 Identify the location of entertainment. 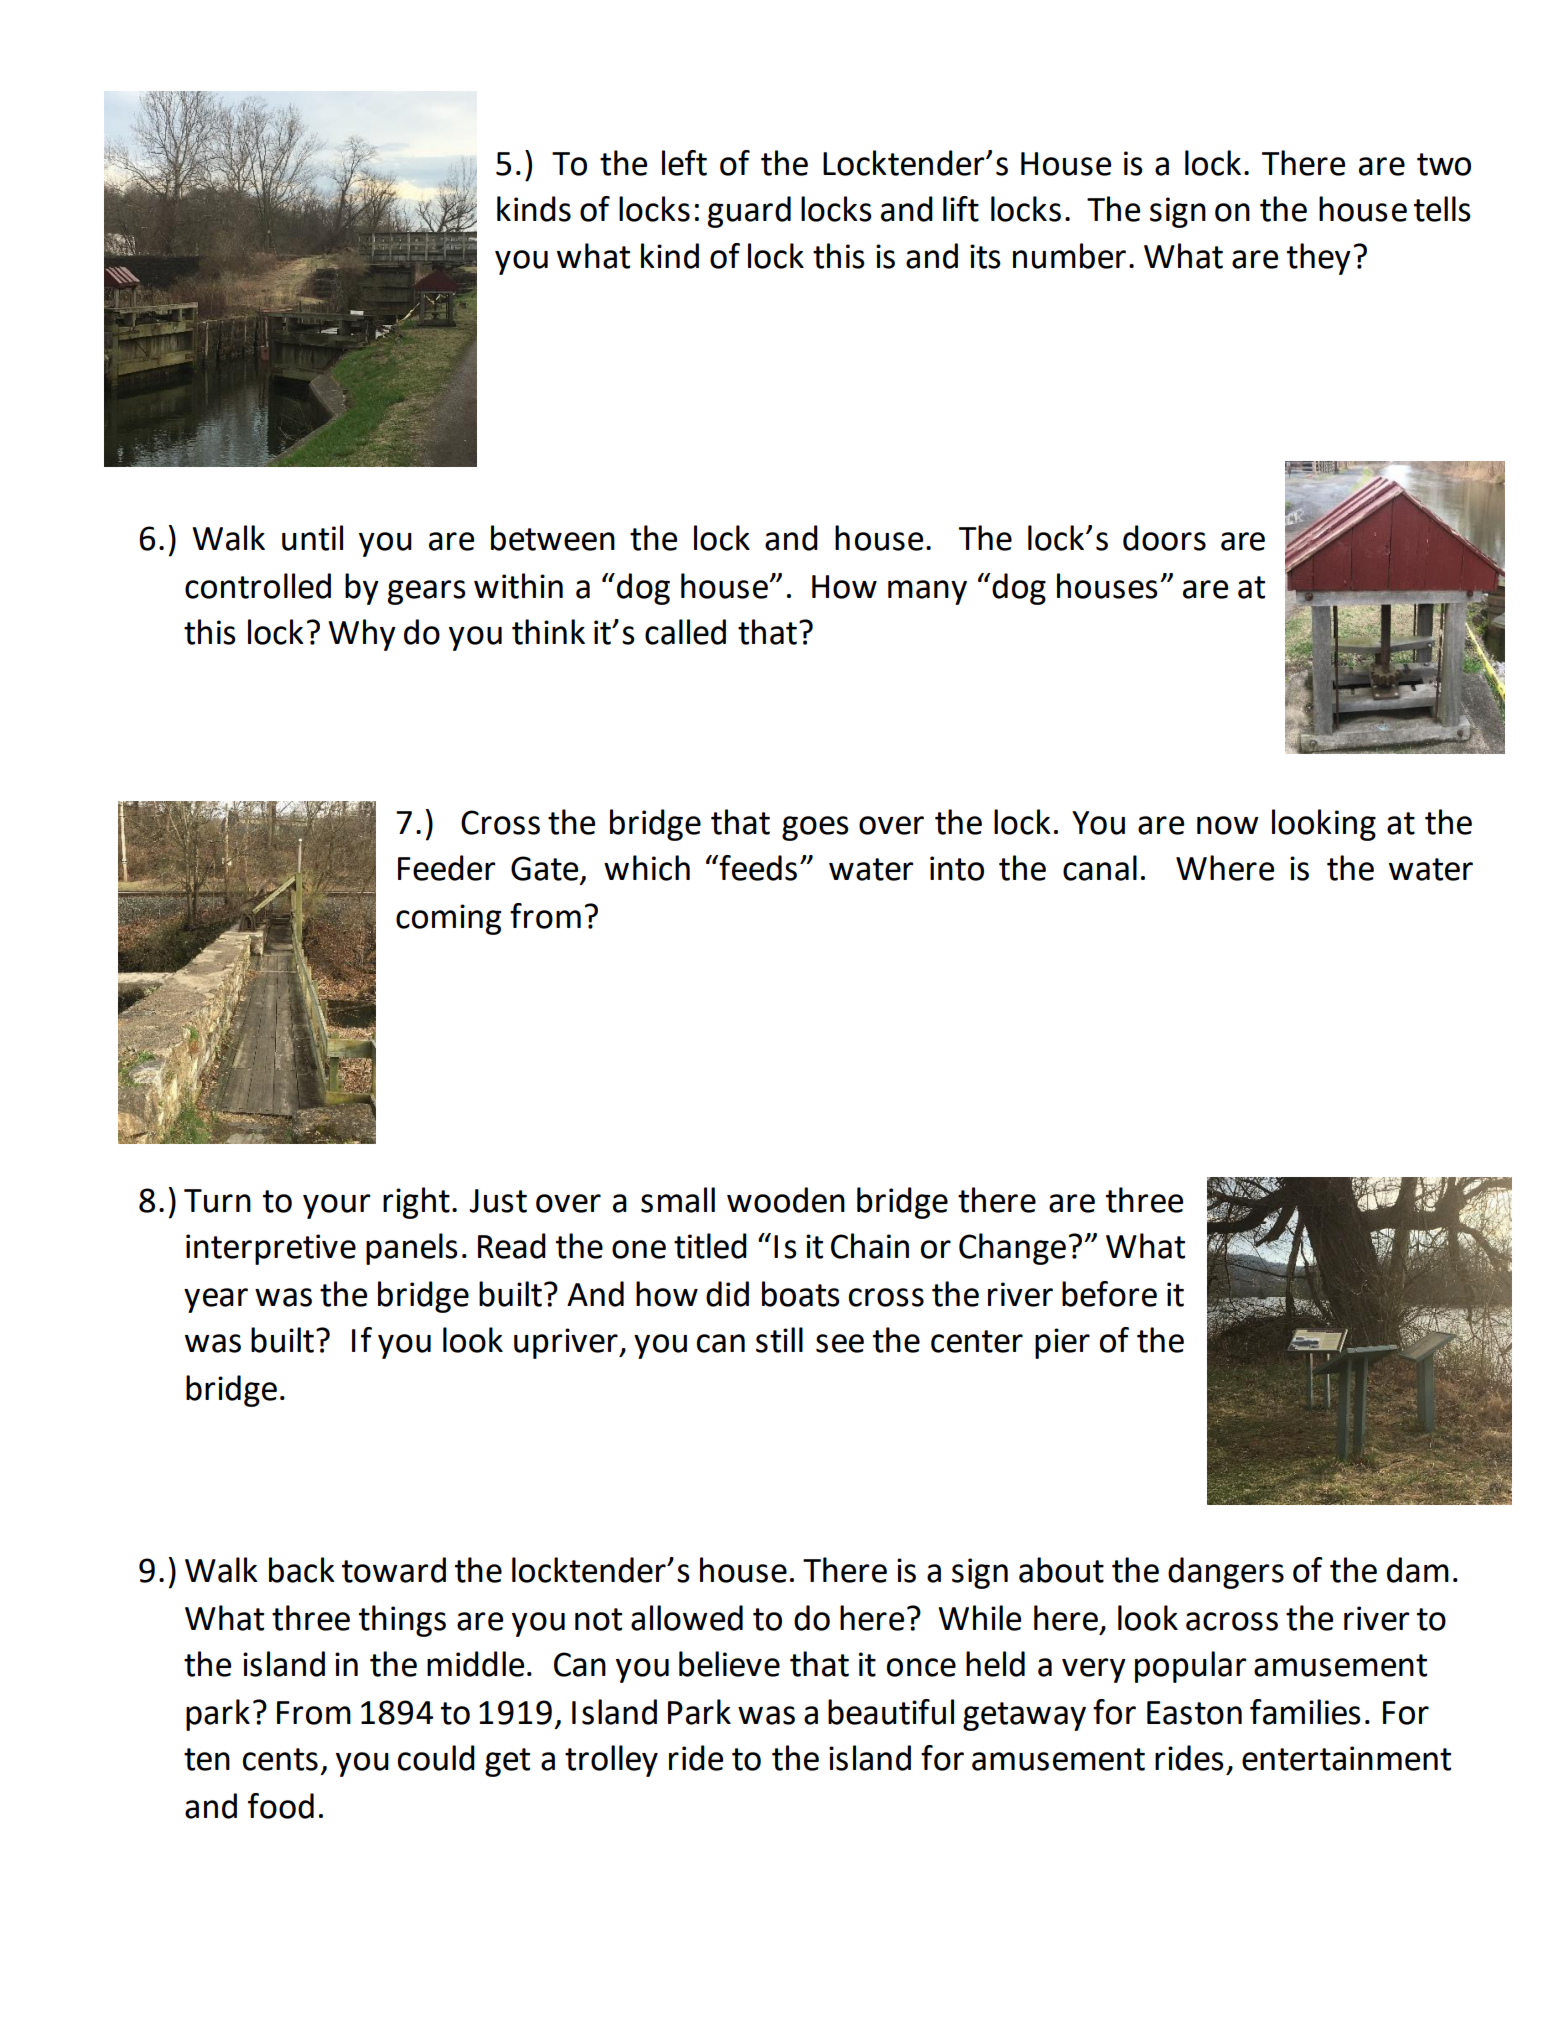
(1346, 1758).
